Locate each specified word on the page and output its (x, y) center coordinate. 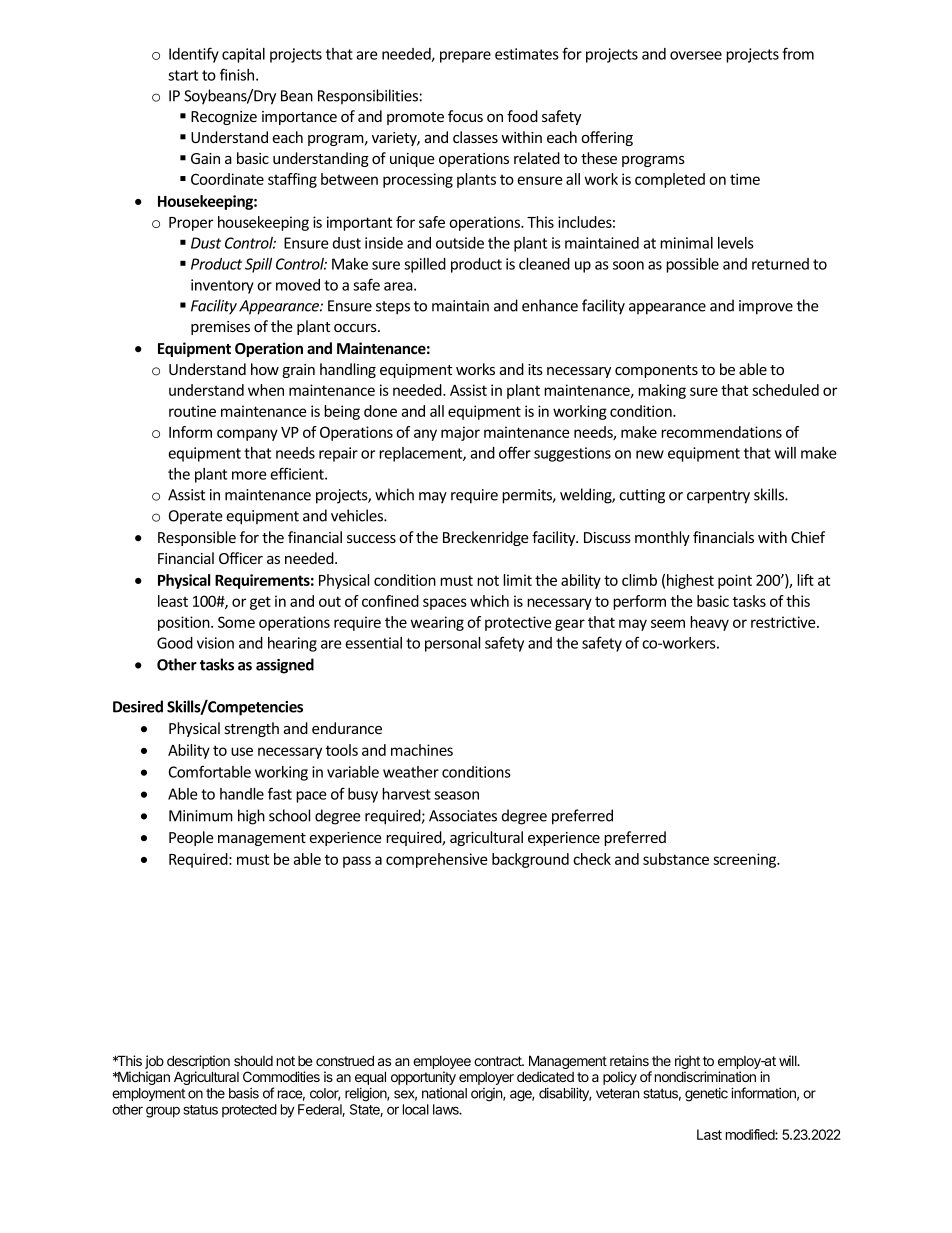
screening (746, 860)
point (735, 581)
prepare (465, 57)
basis (244, 1093)
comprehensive (436, 860)
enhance (550, 305)
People (191, 838)
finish (238, 74)
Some (236, 622)
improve (766, 307)
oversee (696, 55)
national (444, 1093)
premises (220, 328)
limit (517, 580)
